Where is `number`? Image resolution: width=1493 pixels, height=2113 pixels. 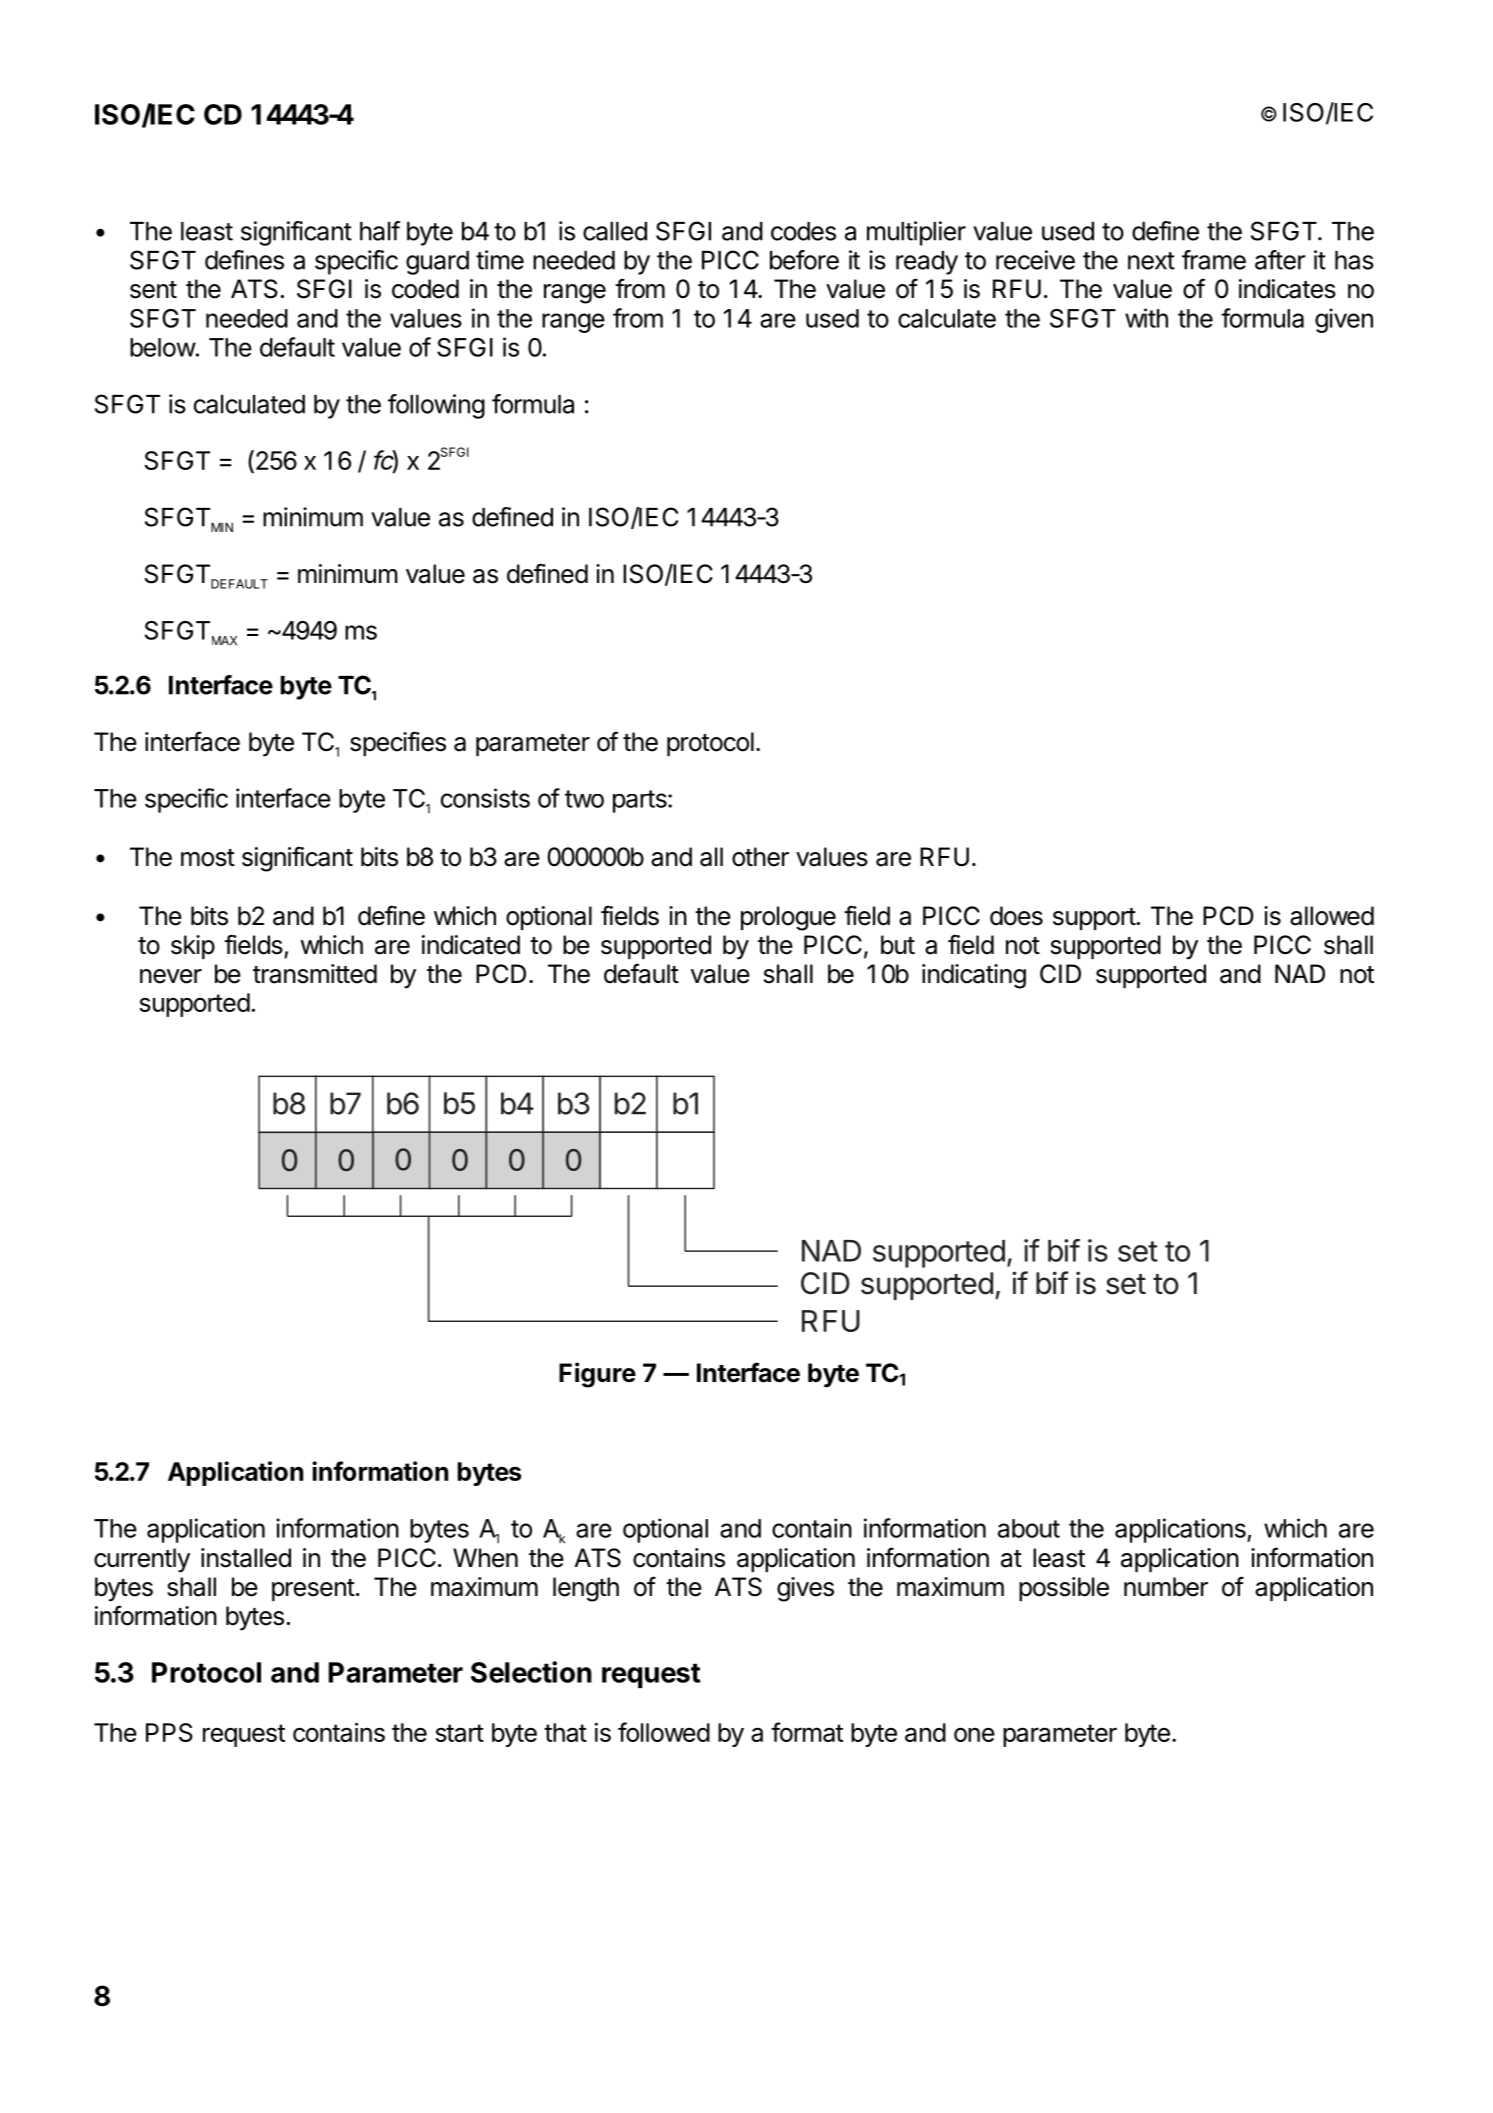
number is located at coordinates (1166, 1587).
